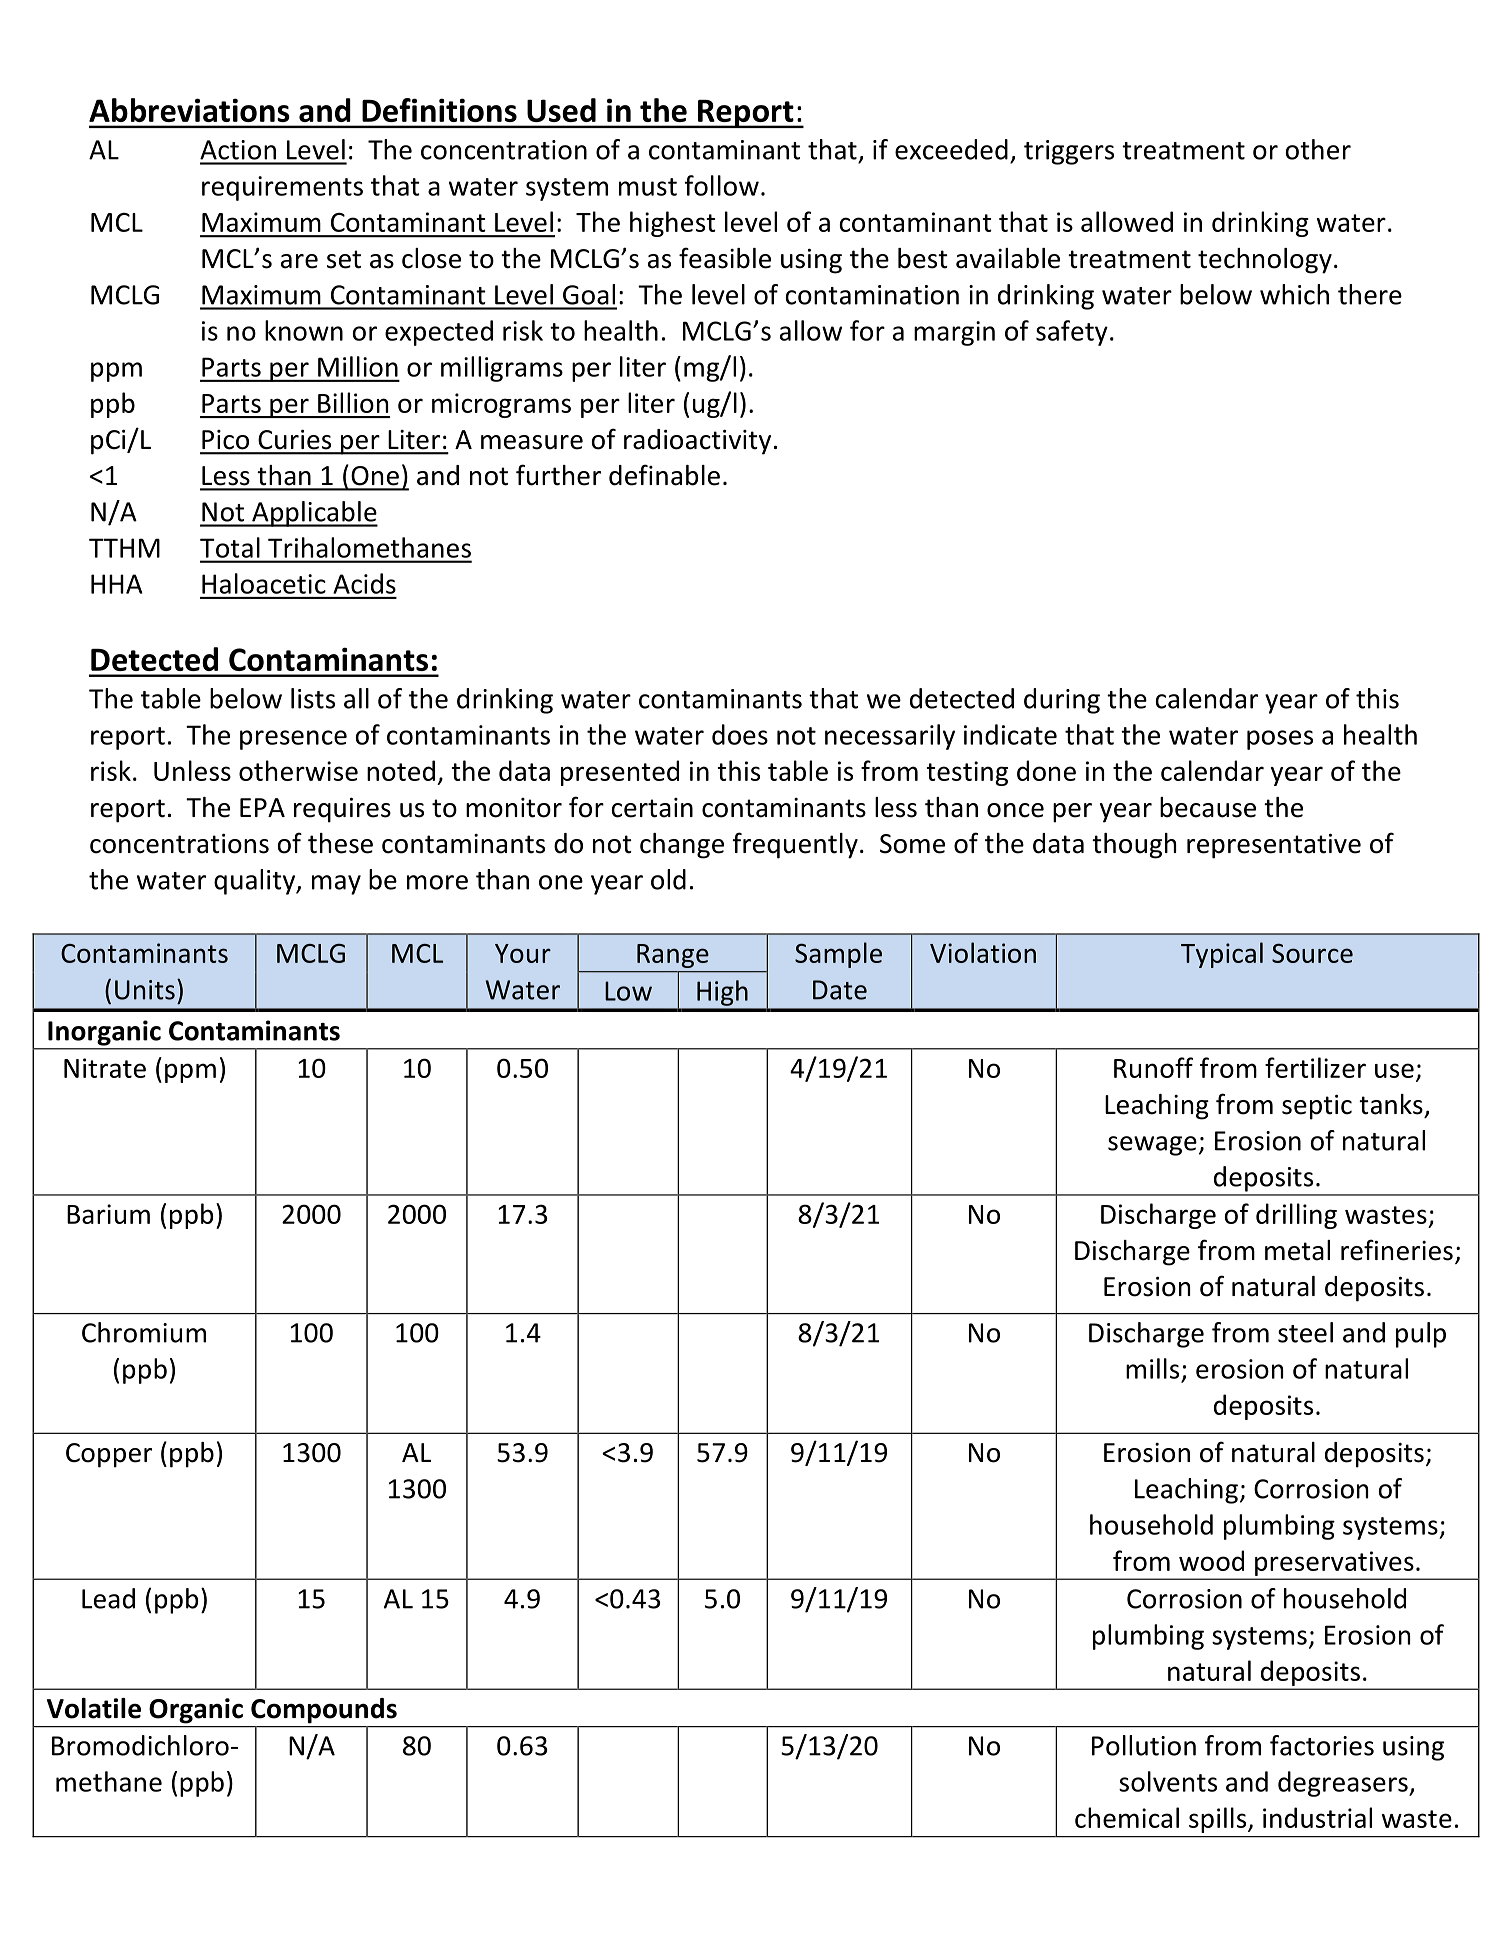  What do you see at coordinates (1222, 955) in the document?
I see `Typical` at bounding box center [1222, 955].
